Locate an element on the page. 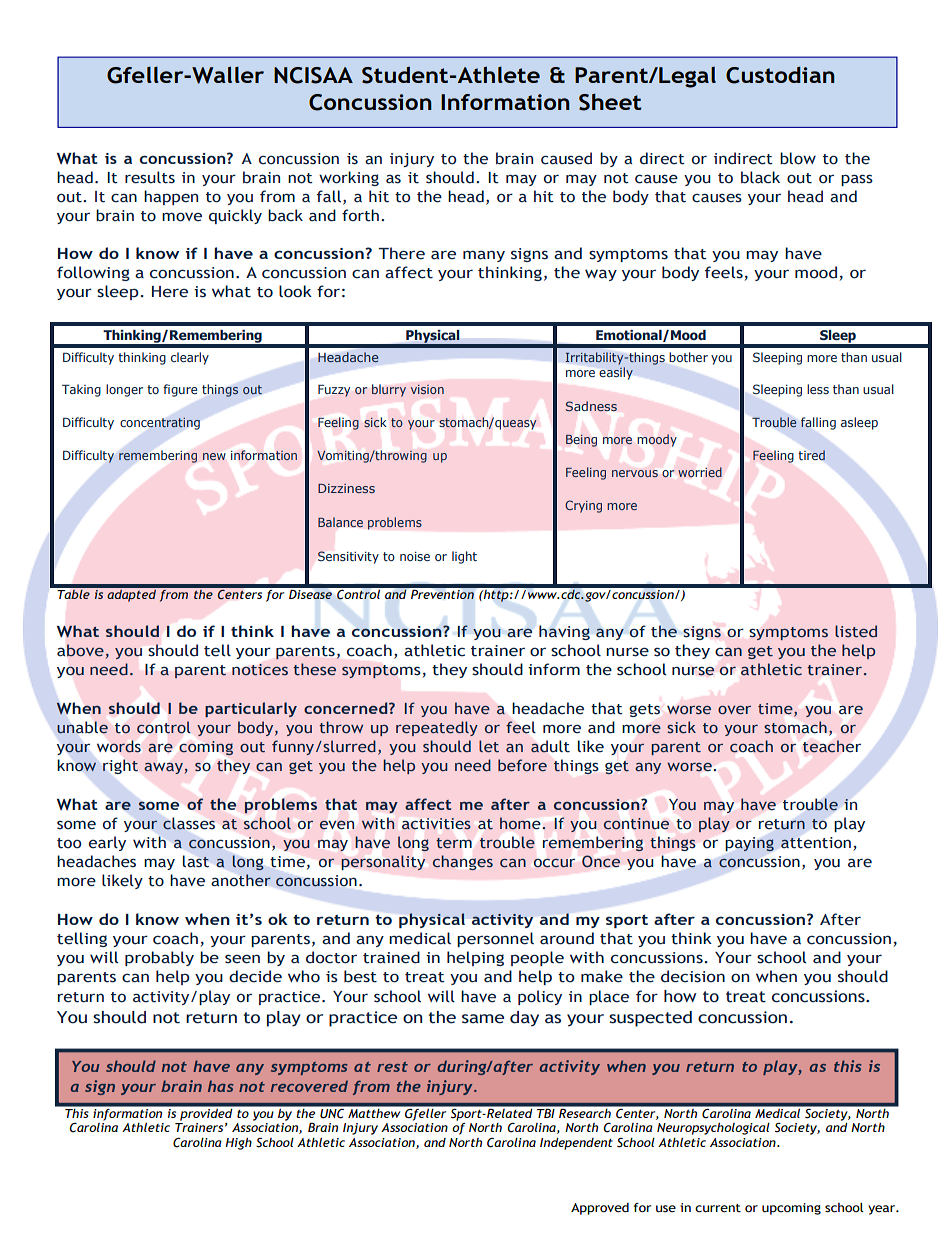 The width and height of the image is (952, 1233). Being is located at coordinates (581, 440).
